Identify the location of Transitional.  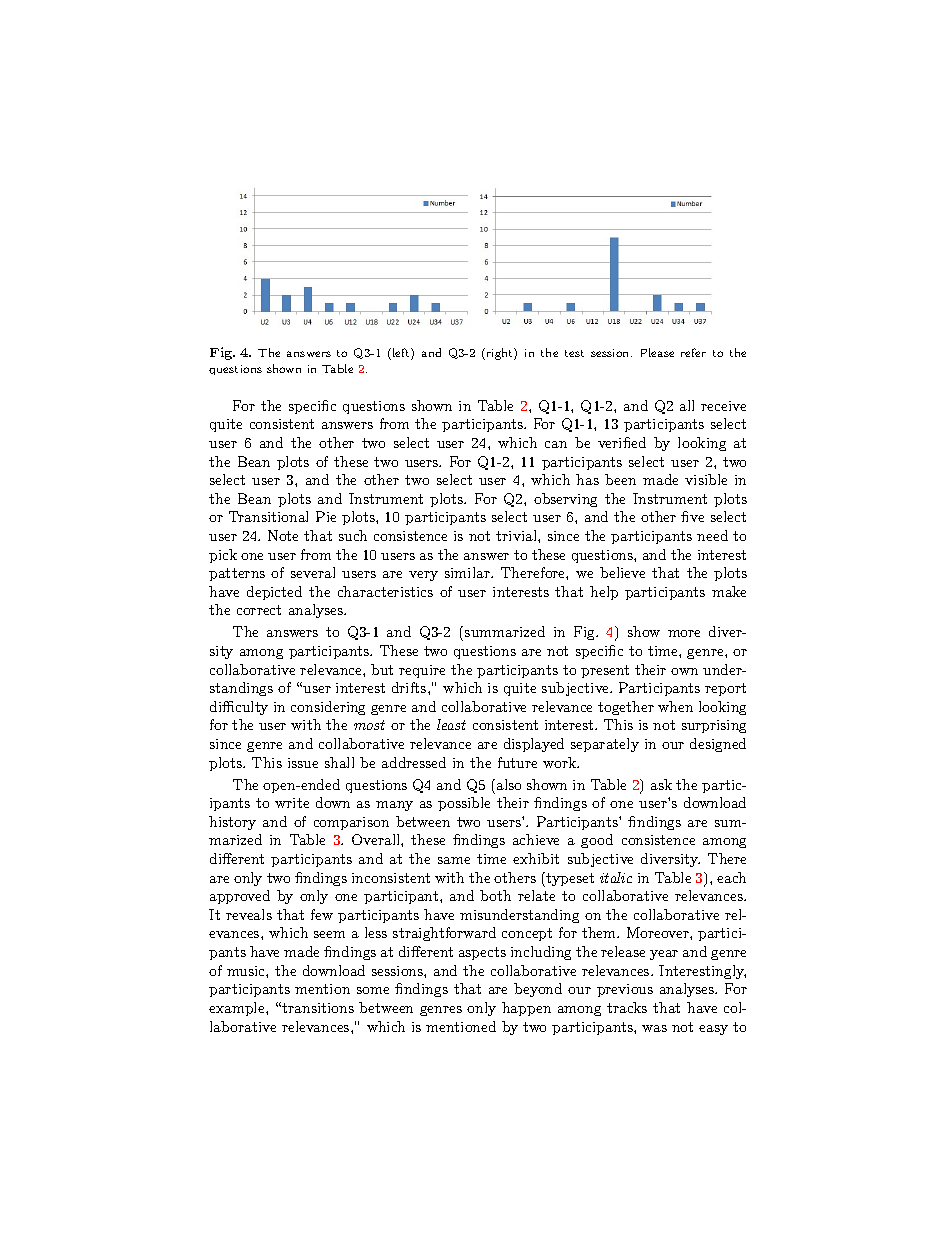
(268, 516).
